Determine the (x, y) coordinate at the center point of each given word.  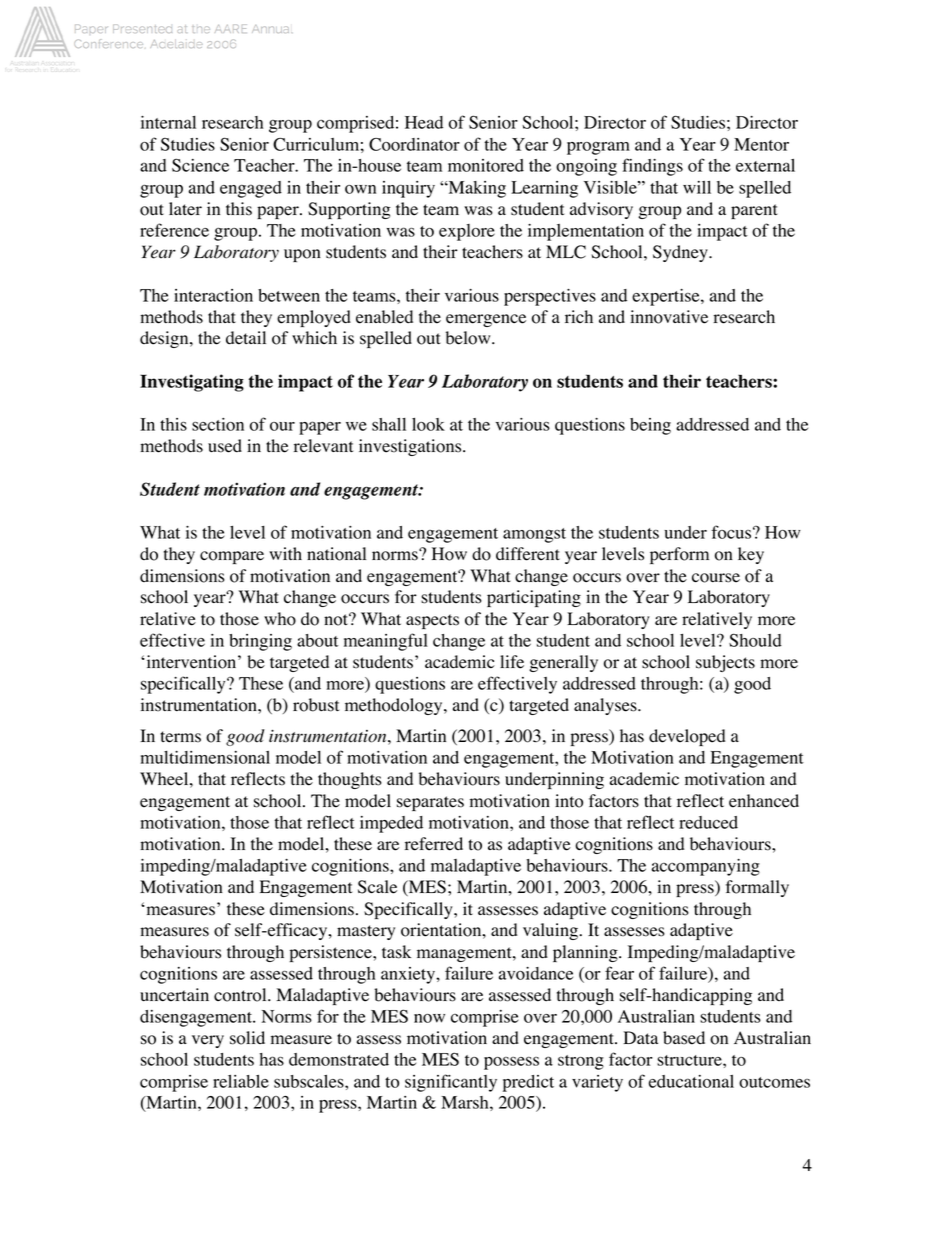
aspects (432, 621)
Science (200, 165)
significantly (451, 1083)
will (697, 187)
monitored (486, 165)
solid (247, 1038)
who (280, 619)
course (716, 578)
